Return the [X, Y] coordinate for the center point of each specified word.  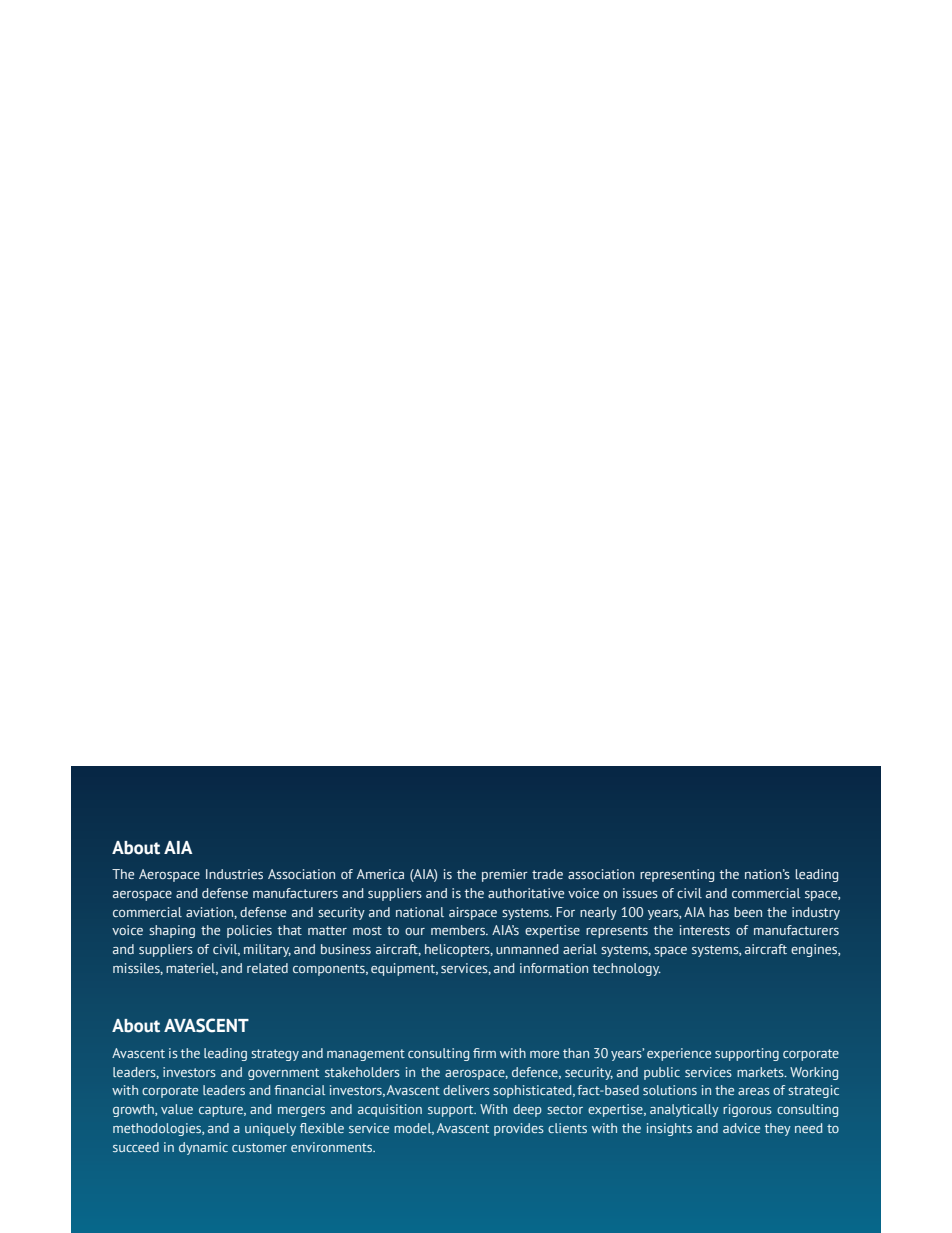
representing [677, 875]
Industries [234, 874]
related [267, 968]
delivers [466, 1090]
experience [679, 1054]
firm [484, 1053]
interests [705, 930]
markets [761, 1072]
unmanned [527, 949]
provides [519, 1129]
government [283, 1074]
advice [741, 1128]
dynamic [203, 1148]
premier [505, 875]
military [267, 950]
